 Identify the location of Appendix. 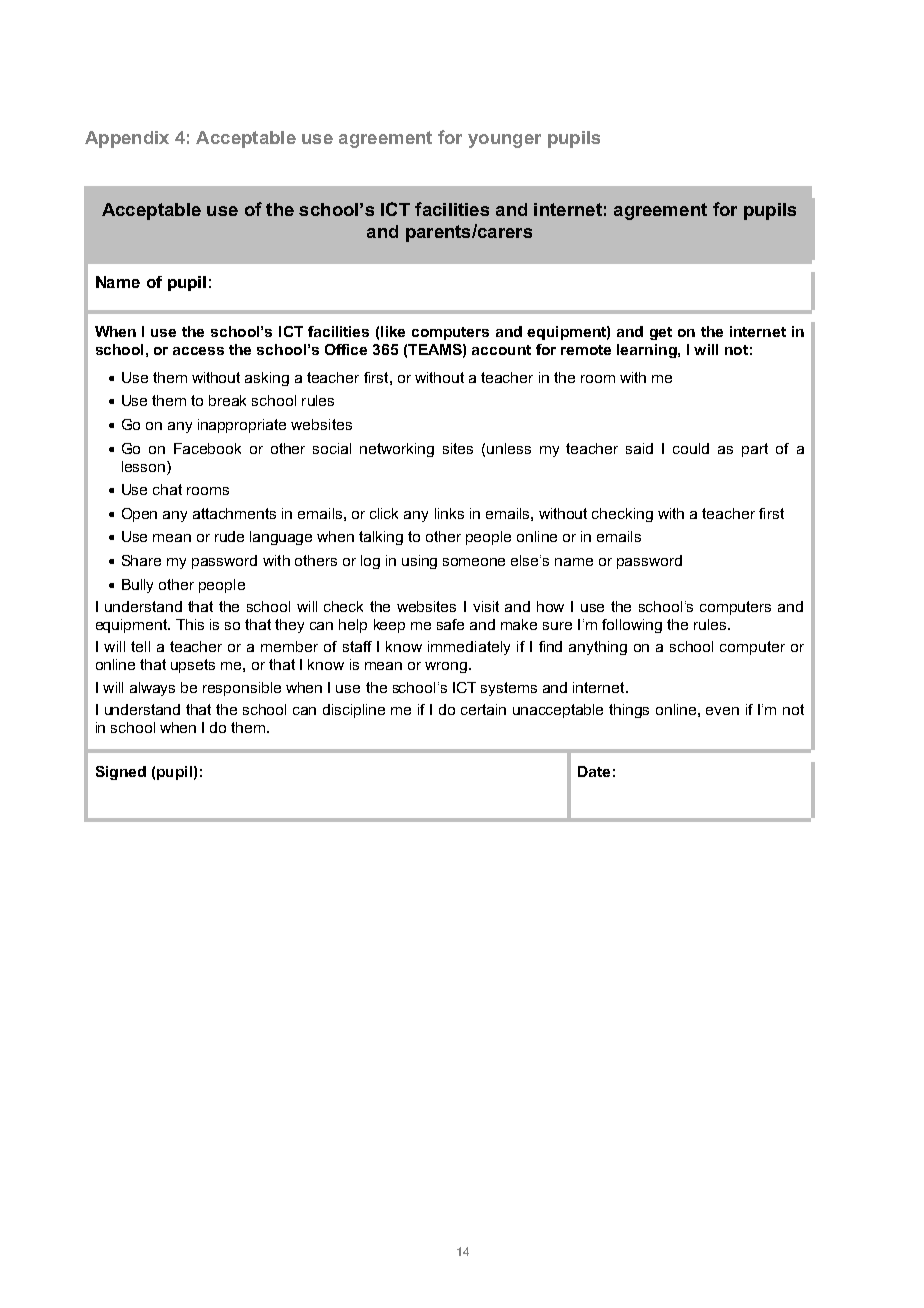
(127, 139).
